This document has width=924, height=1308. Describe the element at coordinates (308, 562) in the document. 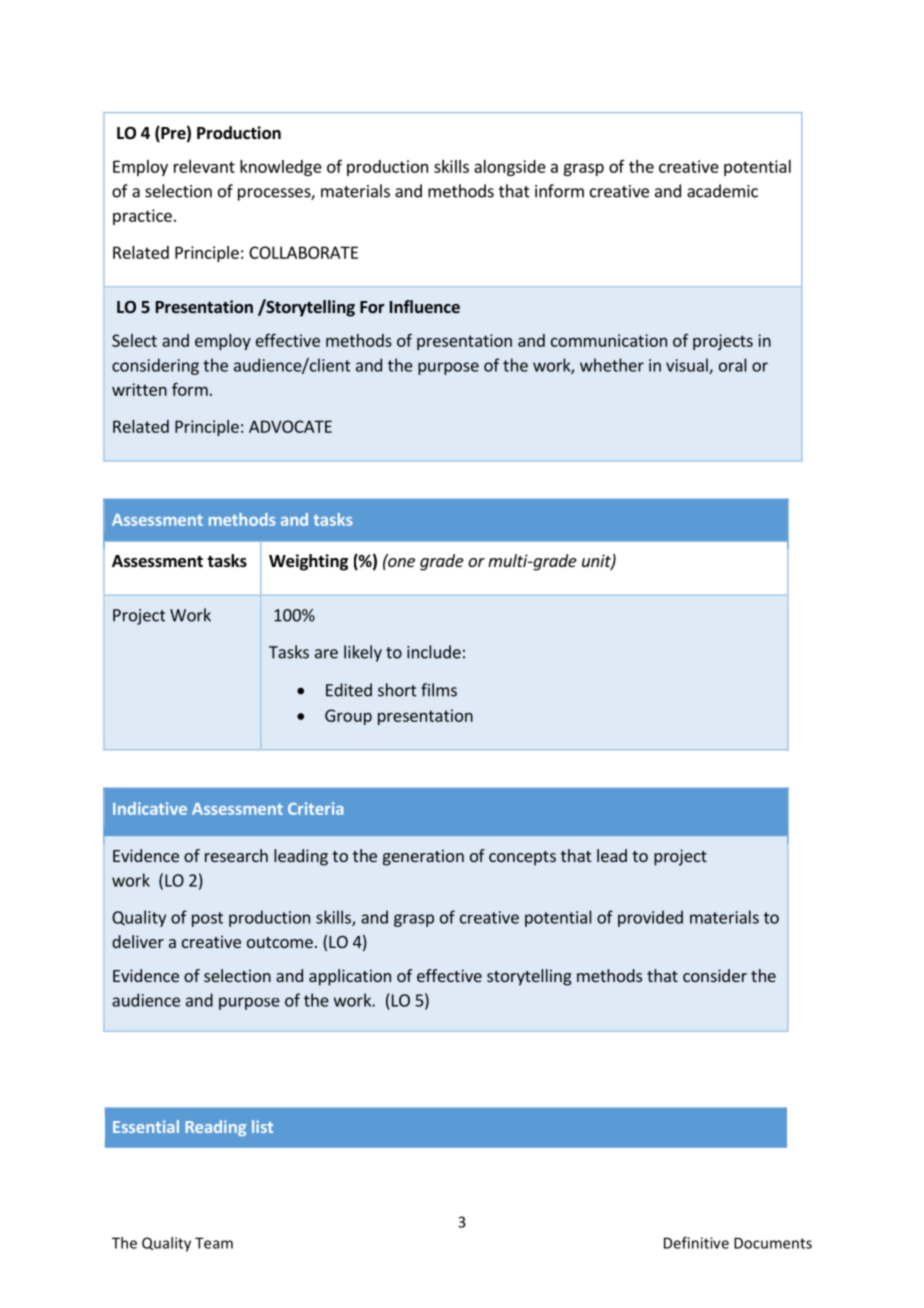

I see `Weighting` at that location.
